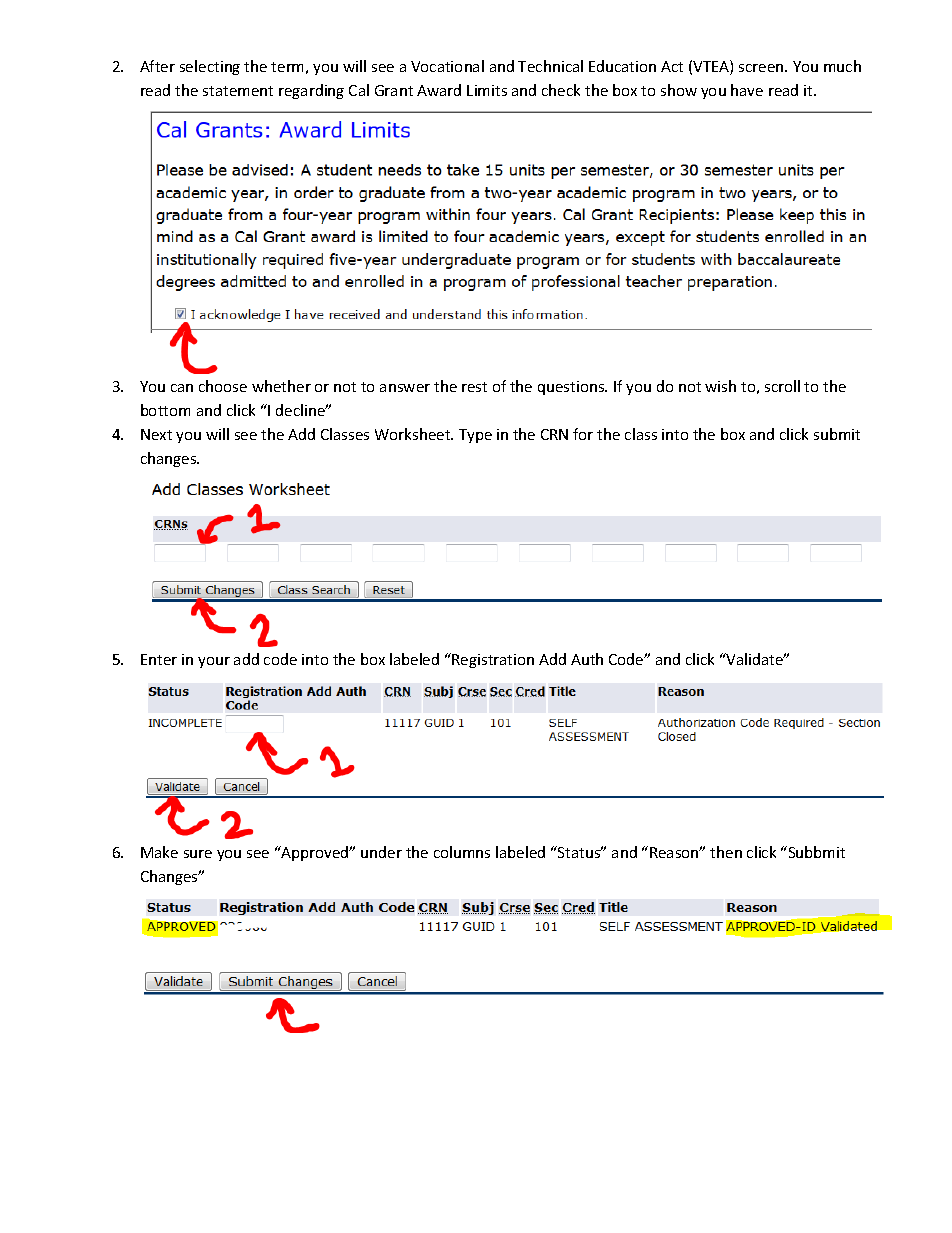 The width and height of the screenshot is (952, 1233). What do you see at coordinates (198, 854) in the screenshot?
I see `sure` at bounding box center [198, 854].
